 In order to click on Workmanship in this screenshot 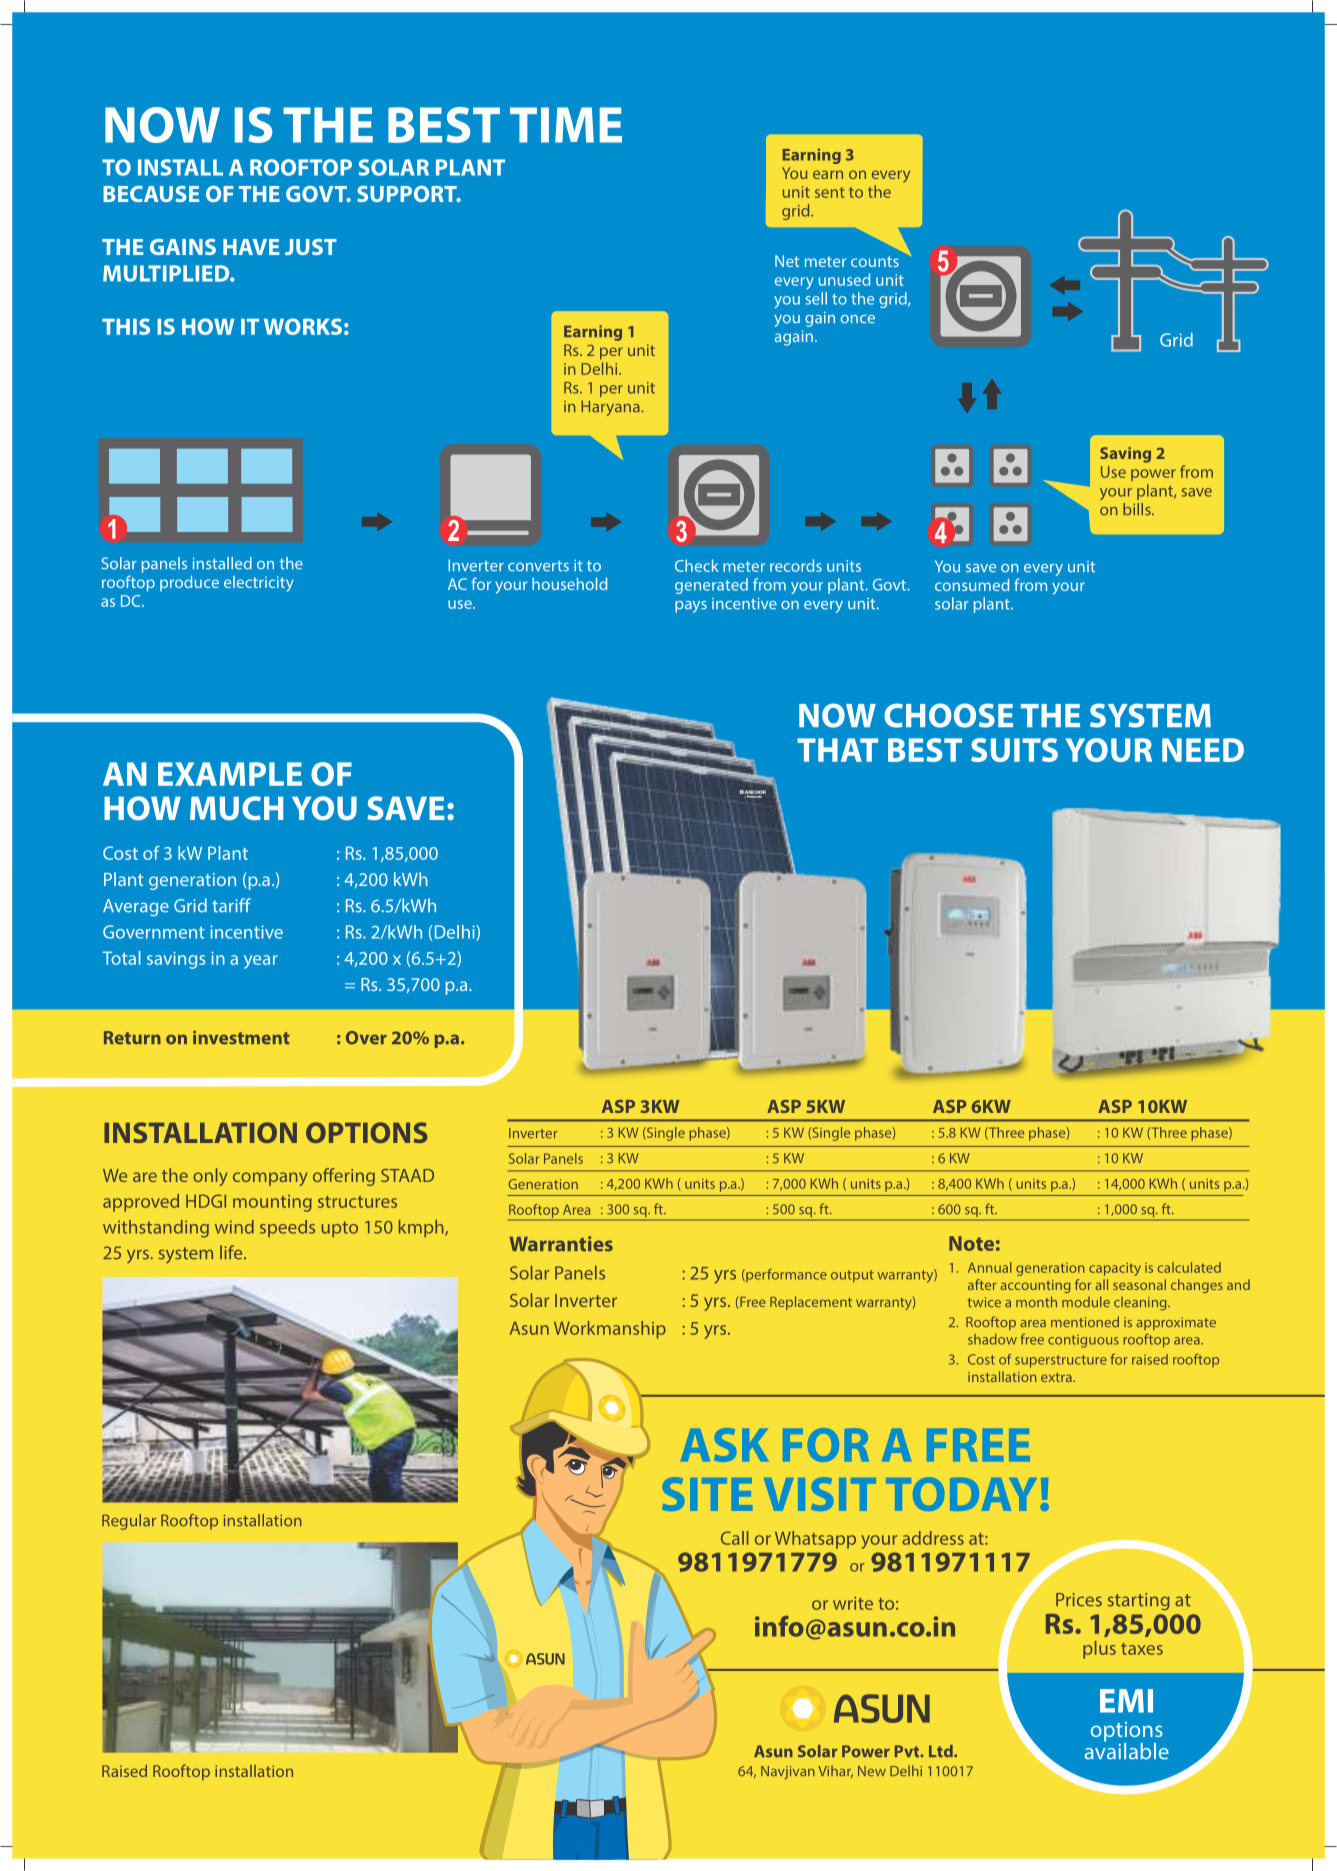, I will do `click(610, 1330)`.
